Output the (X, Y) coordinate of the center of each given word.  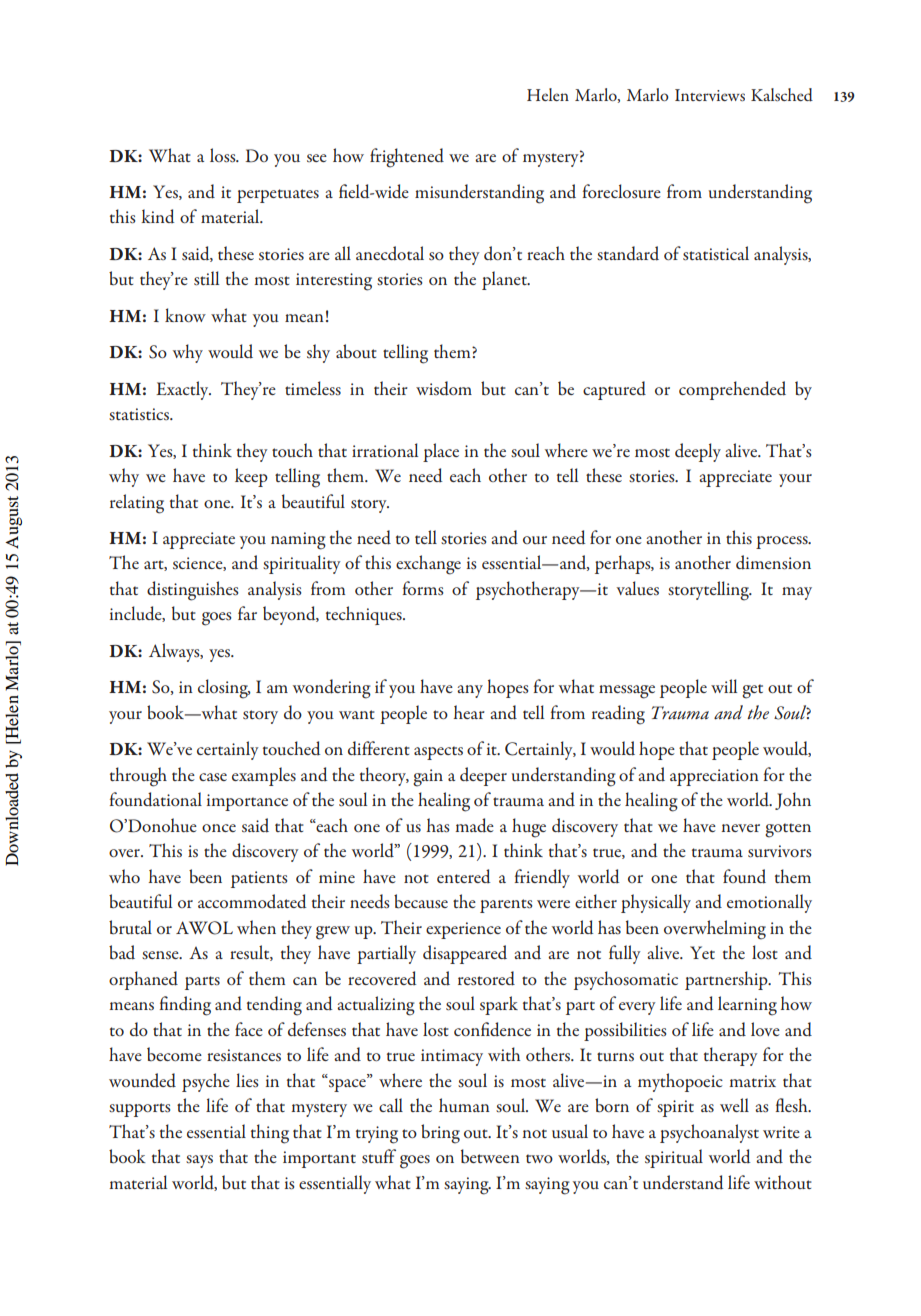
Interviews (710, 95)
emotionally (769, 903)
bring (440, 1134)
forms (423, 588)
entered (463, 876)
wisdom (444, 388)
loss (224, 155)
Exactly (183, 390)
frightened (407, 158)
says (199, 1161)
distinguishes (193, 591)
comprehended (732, 390)
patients (259, 879)
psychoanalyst (709, 1133)
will (724, 686)
